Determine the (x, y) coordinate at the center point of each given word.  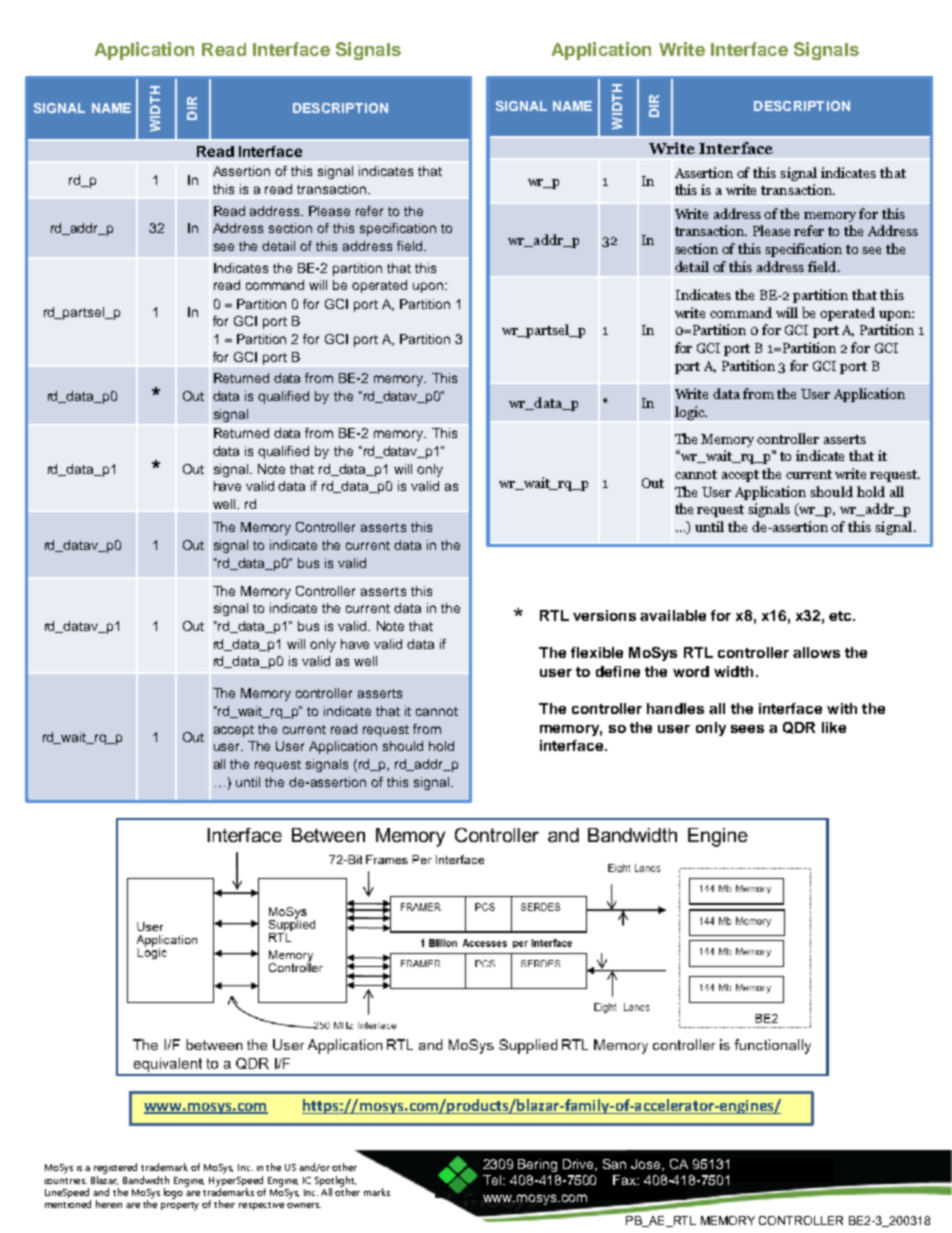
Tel (493, 1180)
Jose (647, 1165)
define (618, 671)
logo (175, 1192)
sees (747, 729)
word (691, 671)
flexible (597, 652)
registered (115, 1168)
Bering (537, 1165)
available (673, 615)
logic (691, 413)
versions (604, 615)
